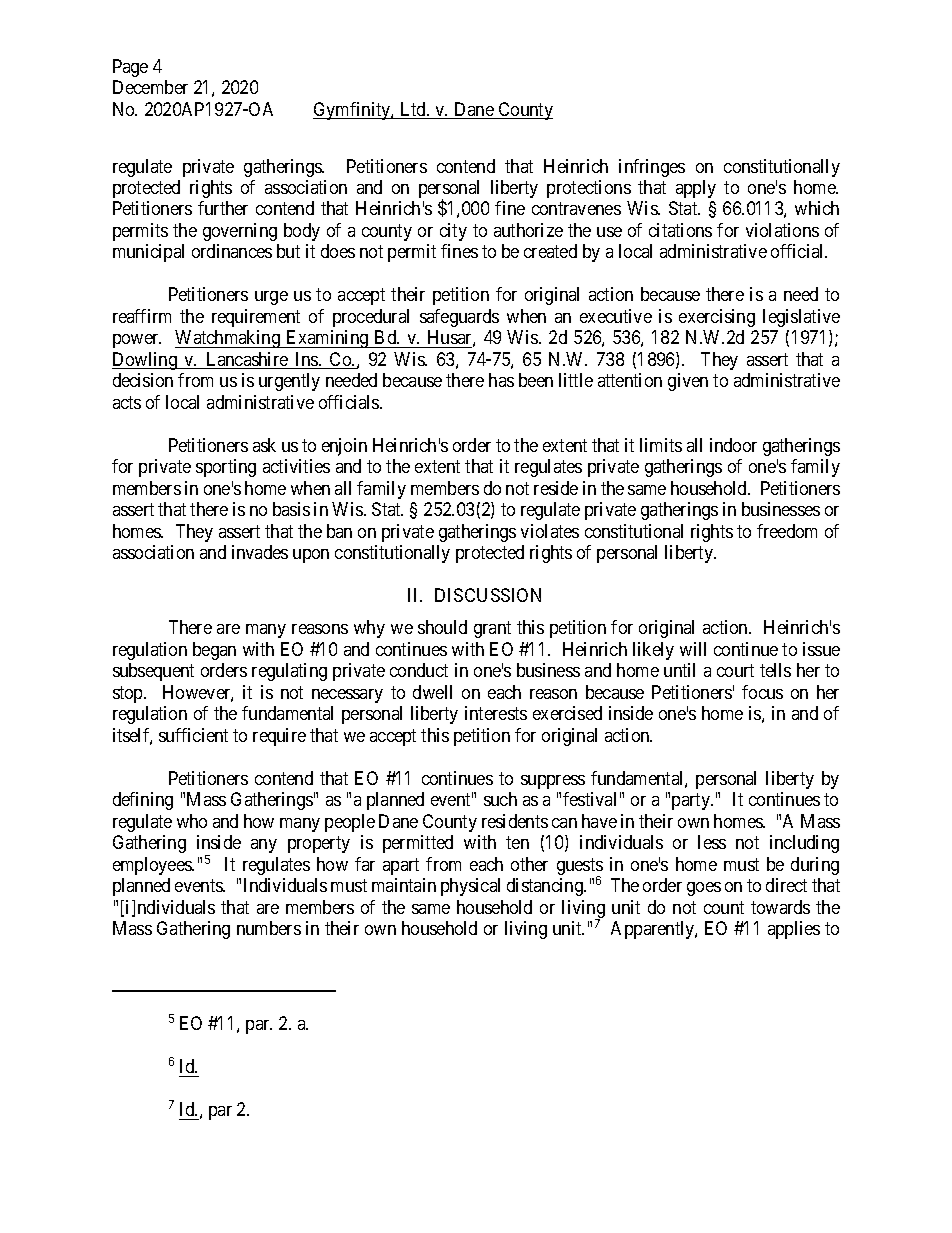 This screenshot has height=1233, width=952. I want to click on infringes, so click(652, 168).
